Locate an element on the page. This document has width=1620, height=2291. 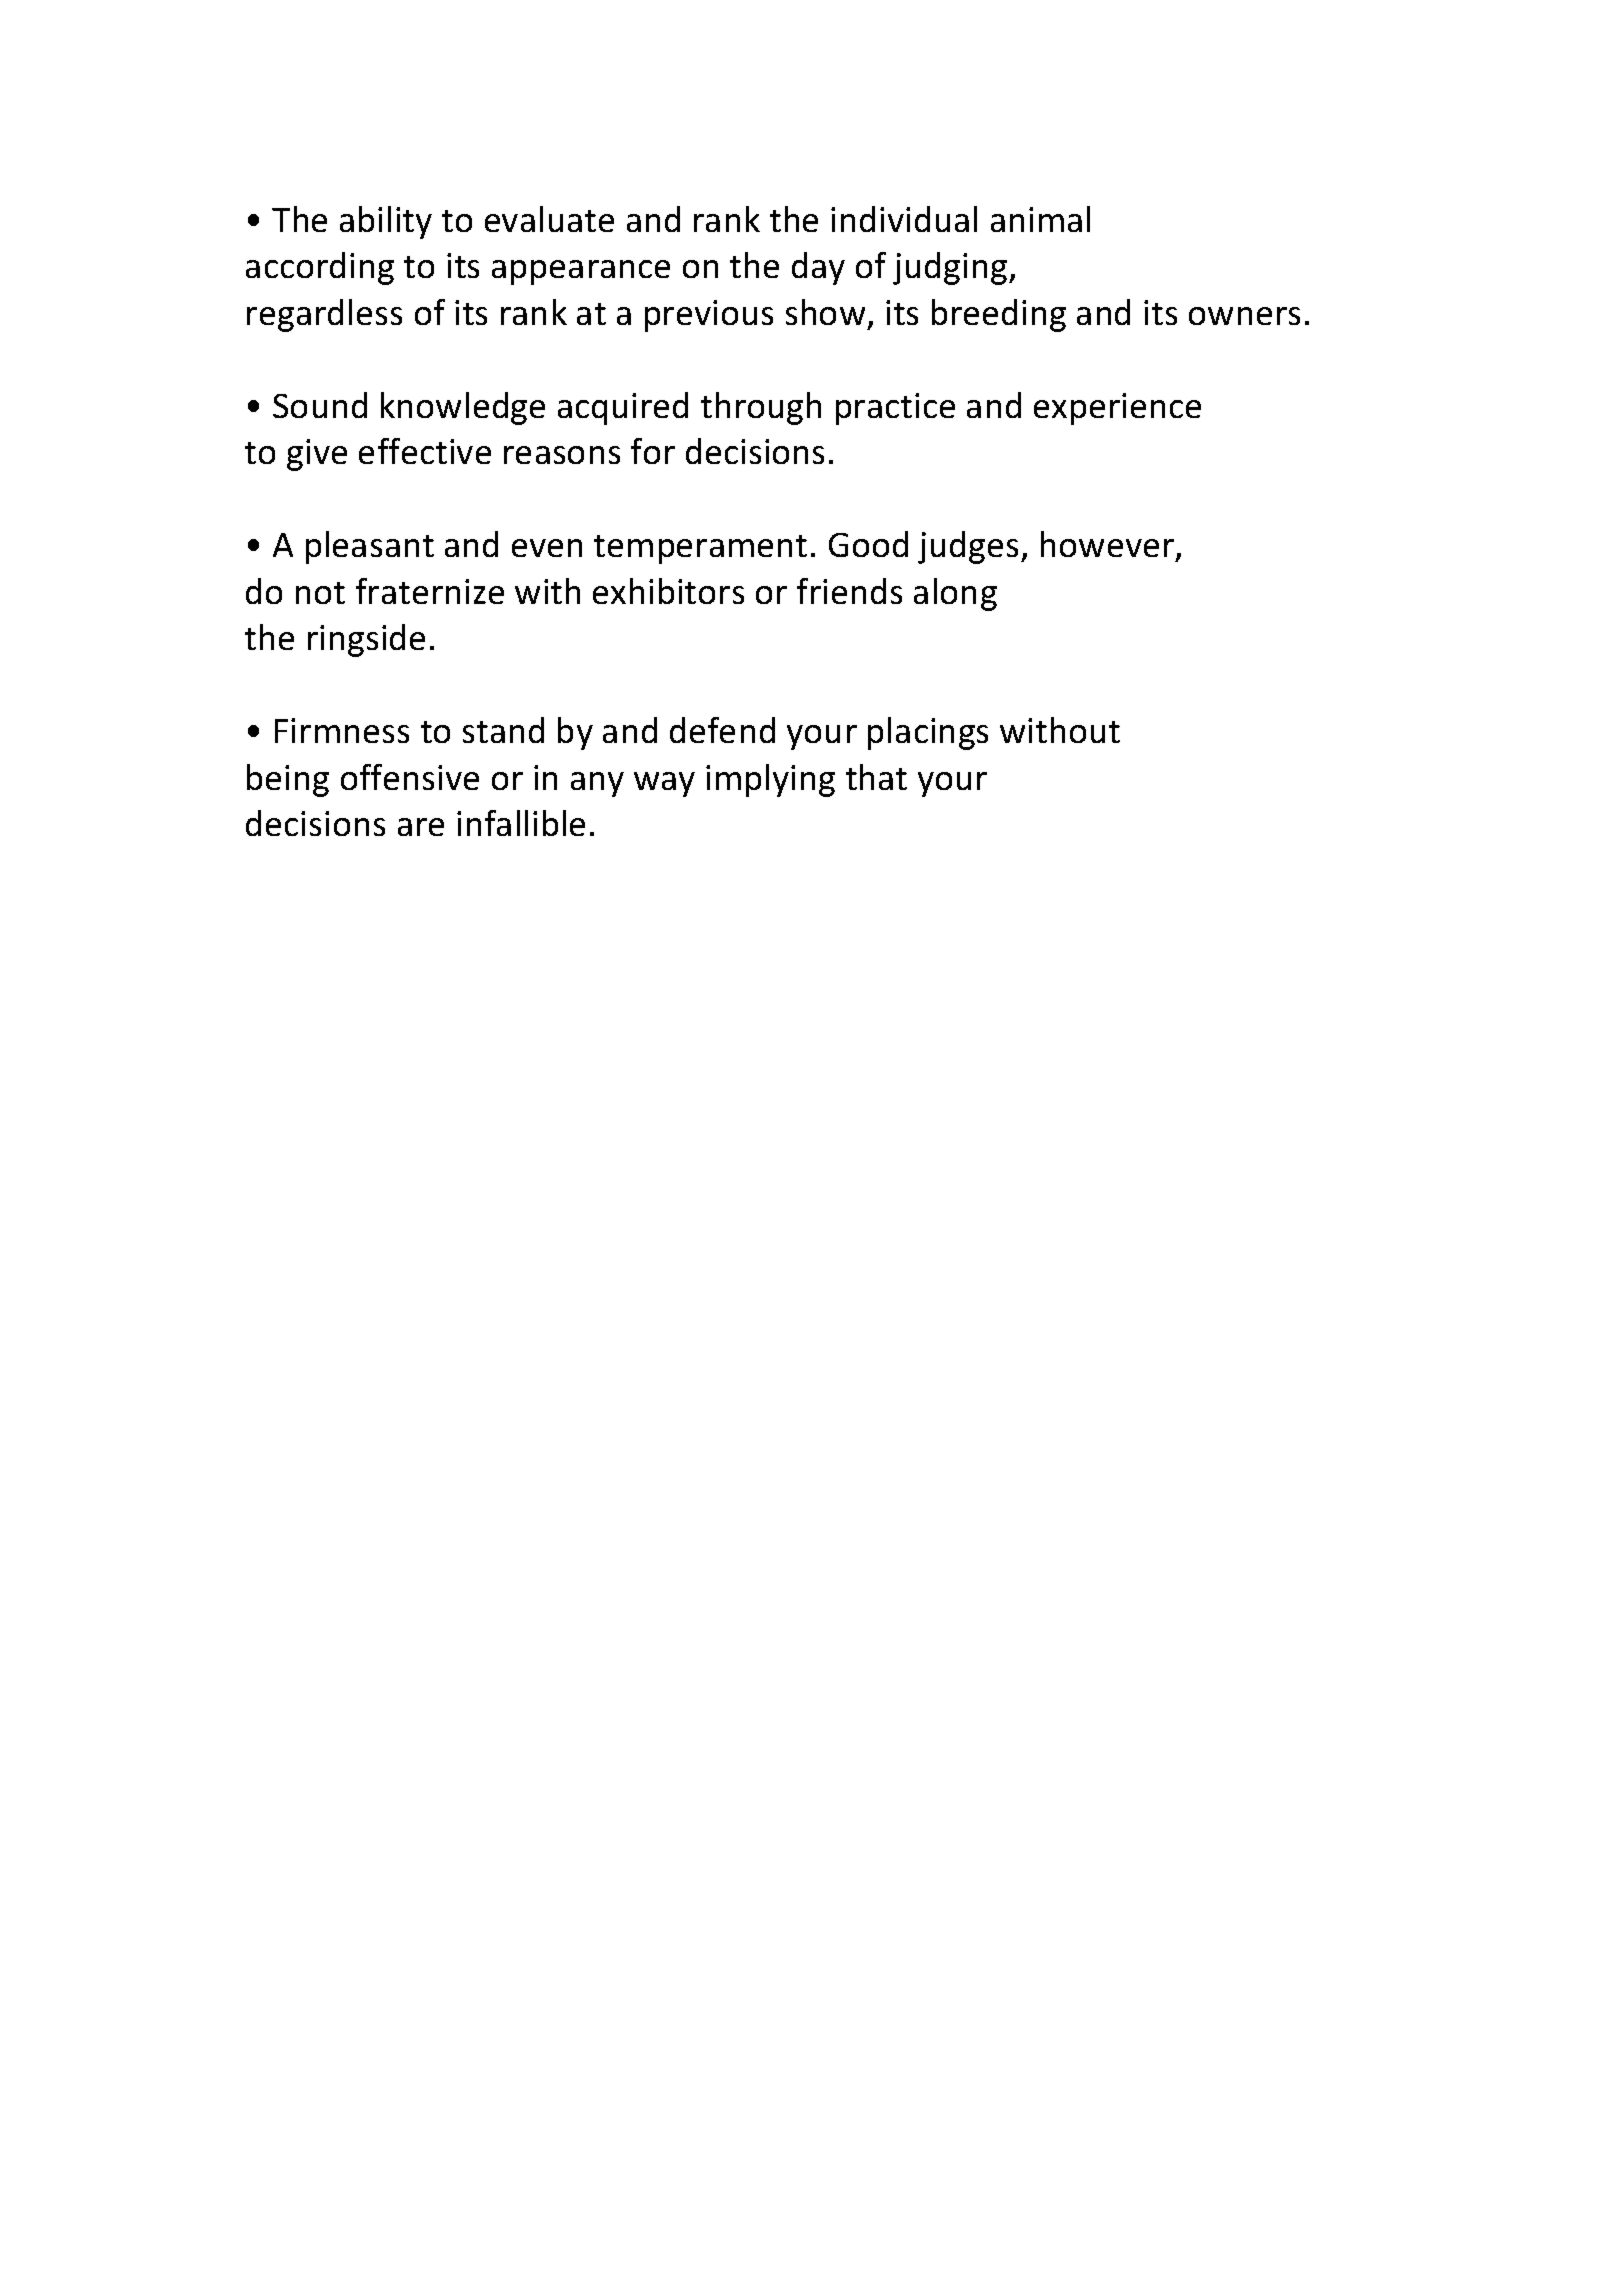
along is located at coordinates (955, 594).
